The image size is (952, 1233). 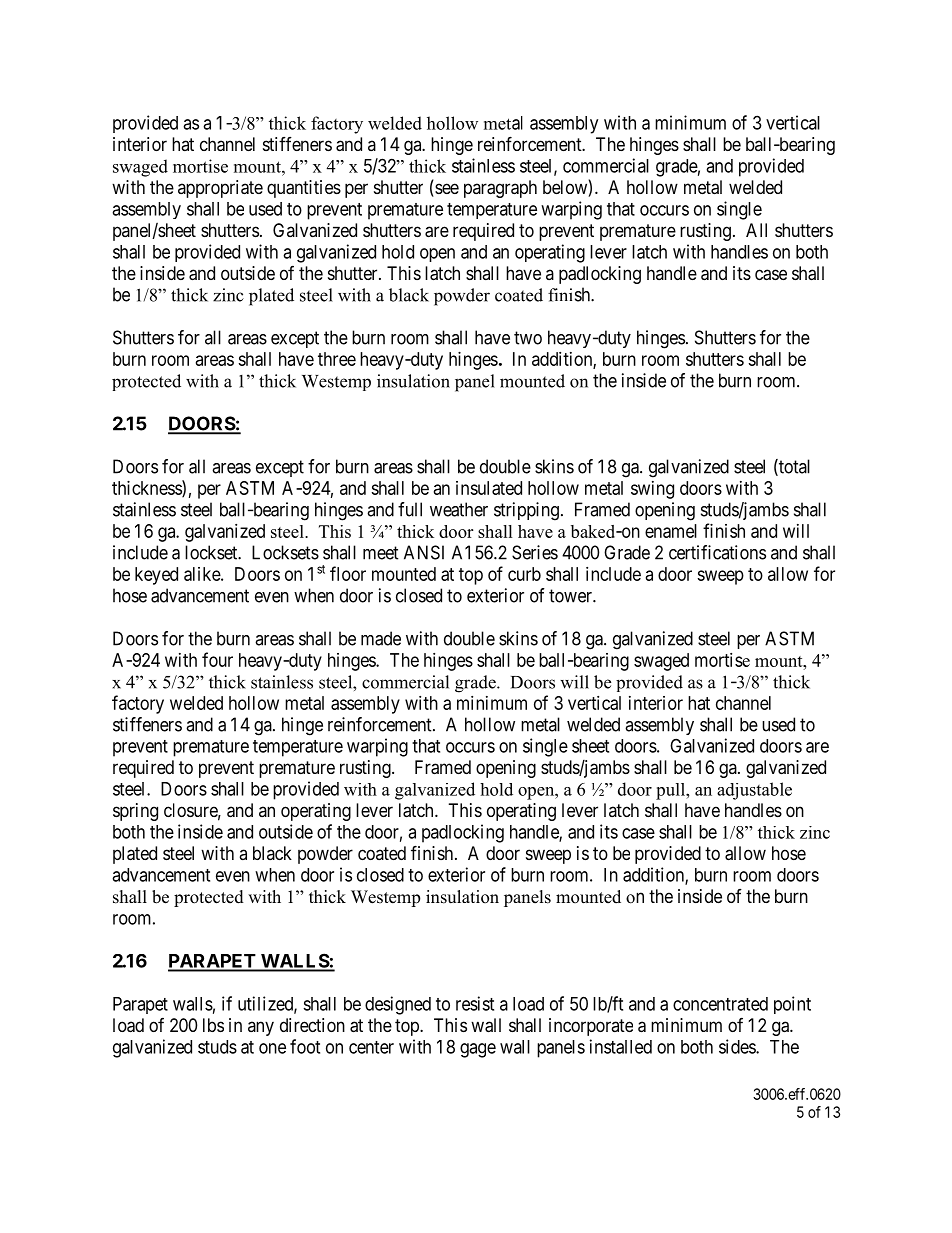 What do you see at coordinates (217, 659) in the screenshot?
I see `four` at bounding box center [217, 659].
